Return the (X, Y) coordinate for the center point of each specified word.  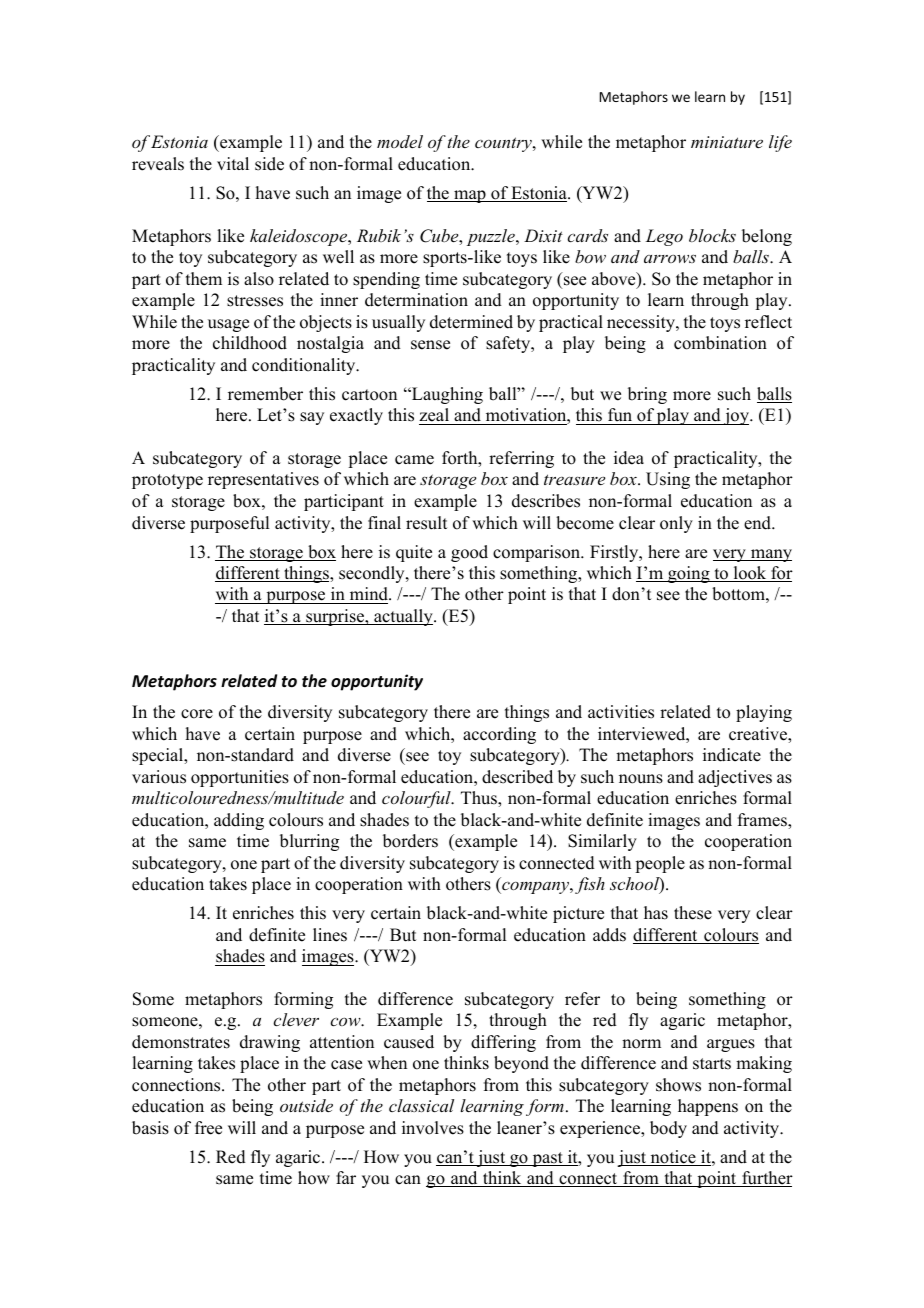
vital (233, 163)
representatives (263, 480)
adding (239, 821)
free (208, 1128)
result (426, 523)
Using (668, 480)
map (470, 196)
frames (763, 820)
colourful (417, 799)
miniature (727, 142)
